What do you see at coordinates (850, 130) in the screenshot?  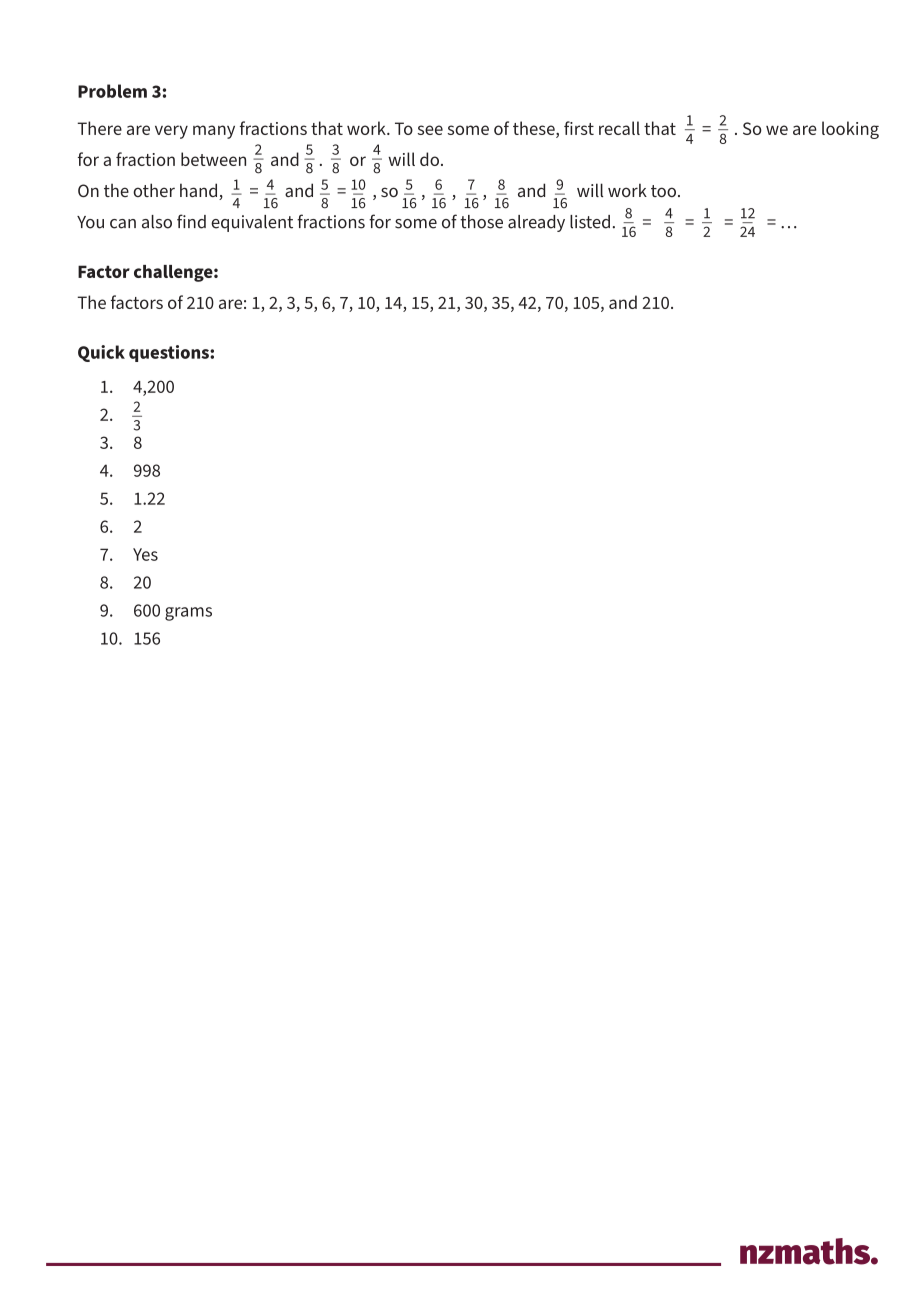 I see `looking` at bounding box center [850, 130].
